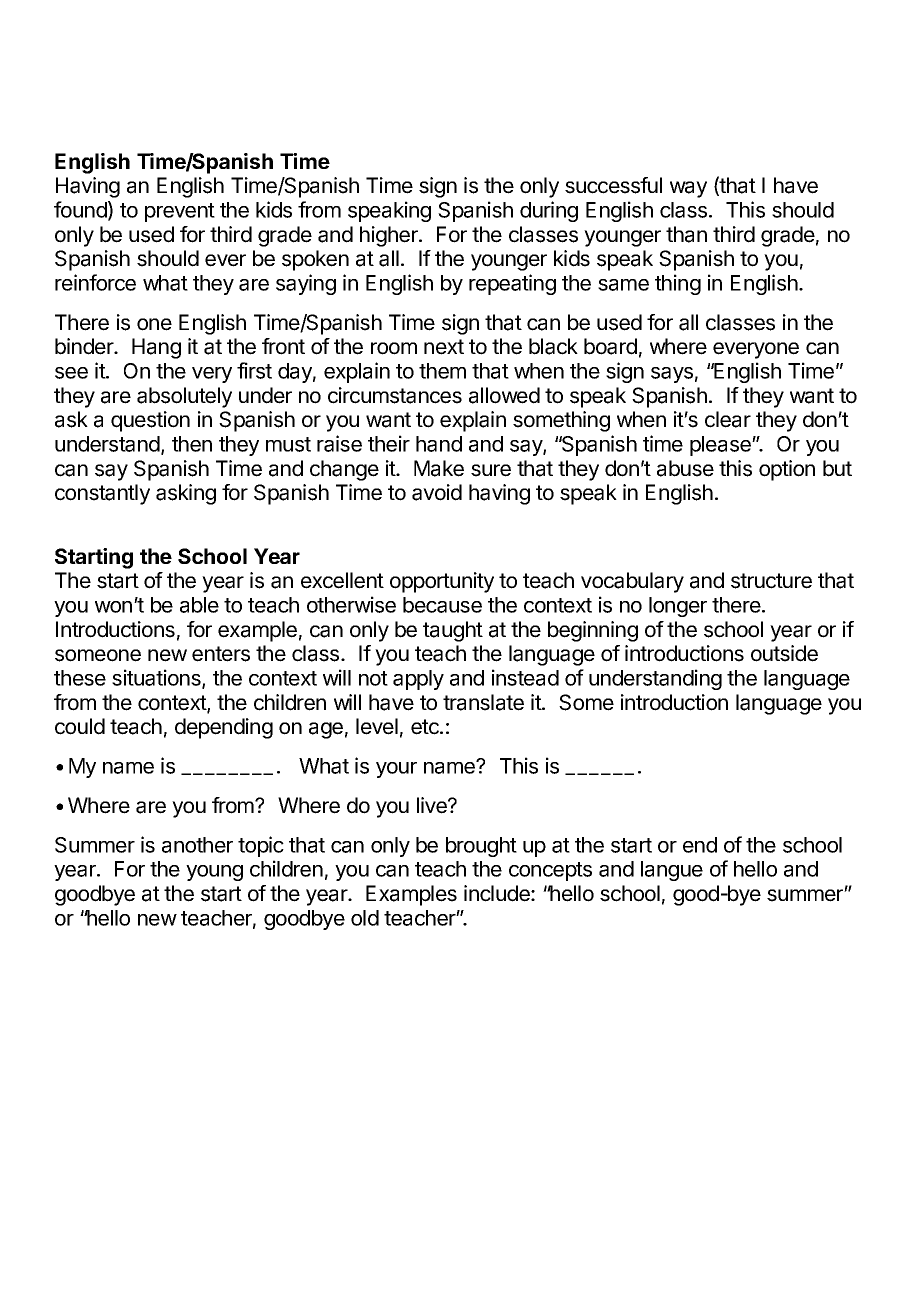 The image size is (924, 1308). I want to click on opportunity, so click(442, 582).
